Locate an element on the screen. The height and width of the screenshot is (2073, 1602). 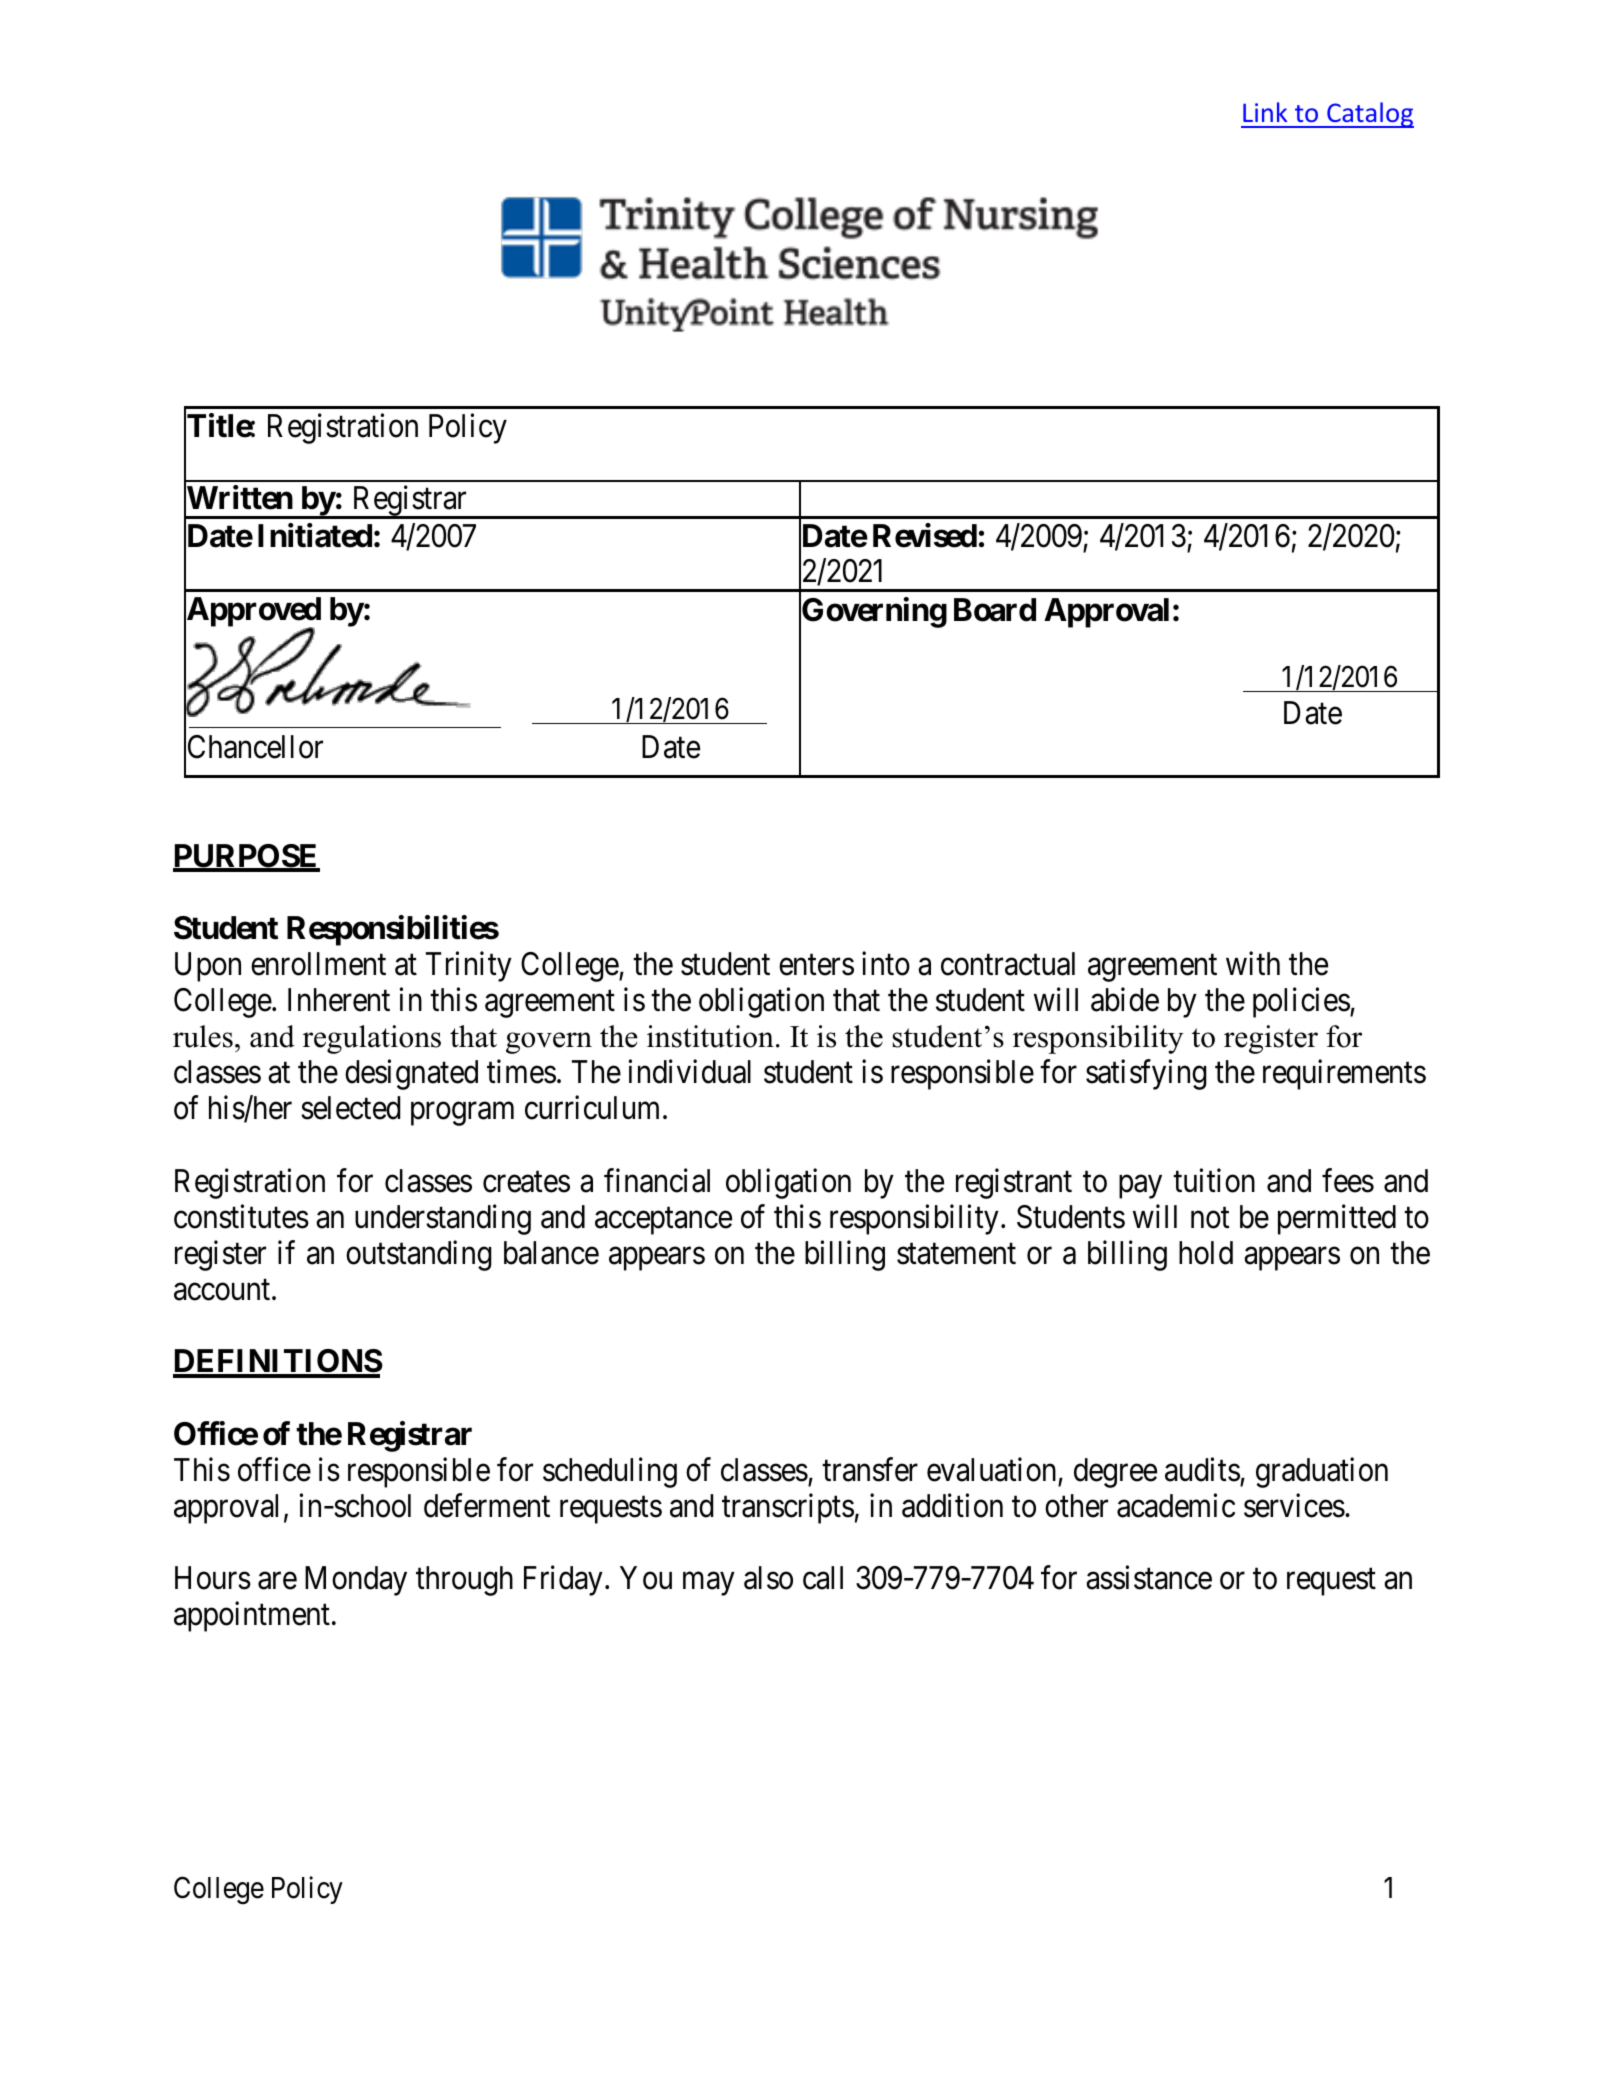
also is located at coordinates (768, 1578).
